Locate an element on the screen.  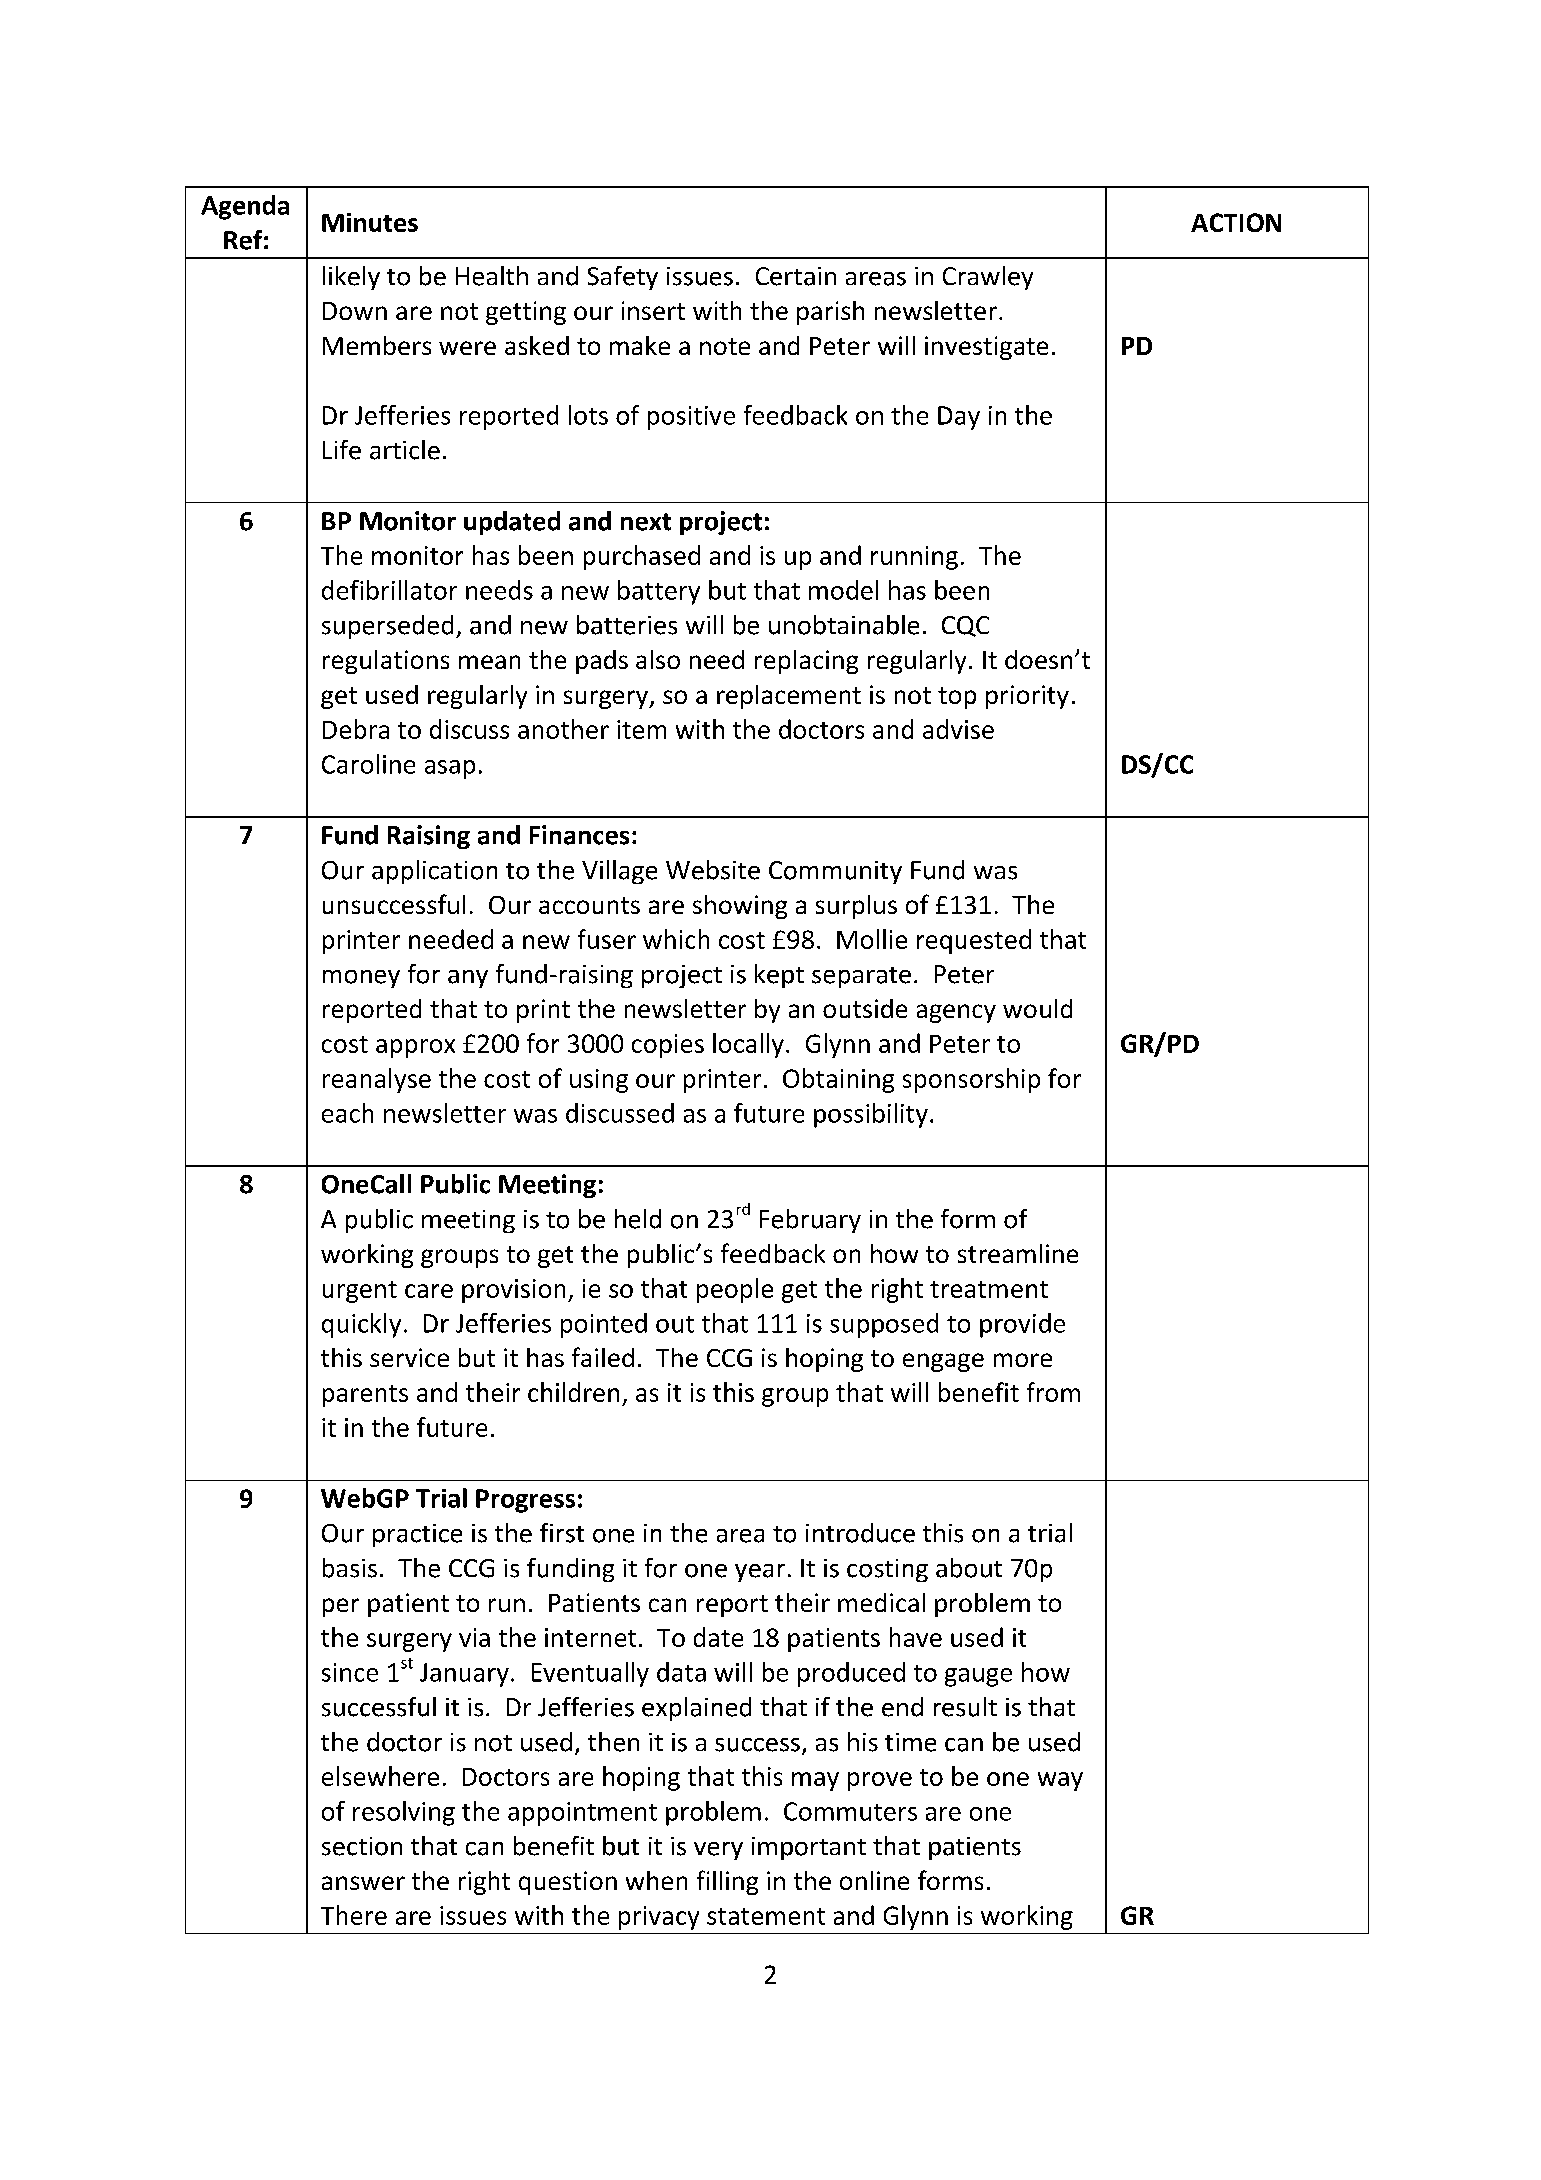
approx is located at coordinates (415, 1048).
